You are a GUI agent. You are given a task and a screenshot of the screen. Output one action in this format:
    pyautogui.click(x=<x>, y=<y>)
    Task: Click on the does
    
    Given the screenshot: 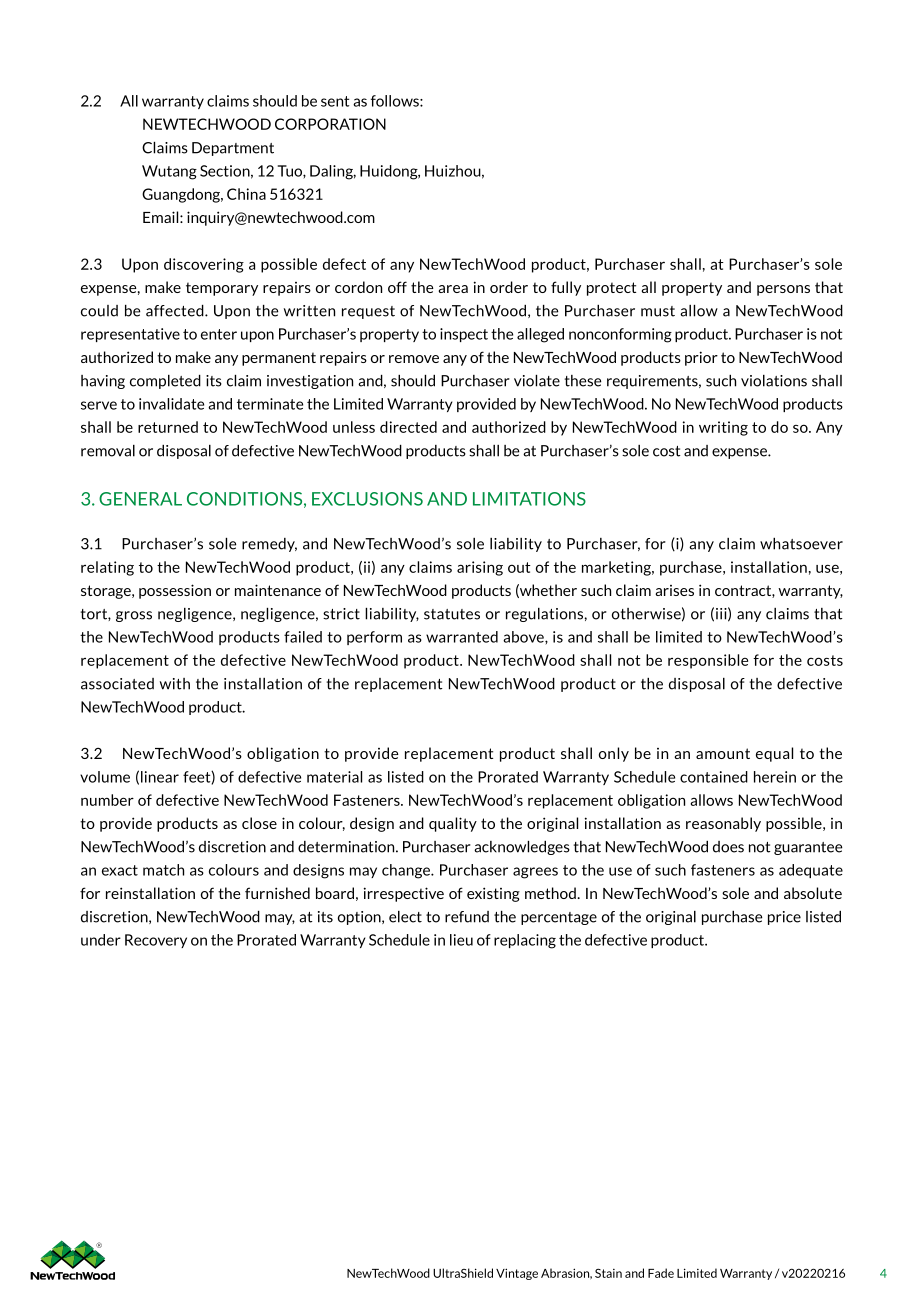 What is the action you would take?
    pyautogui.click(x=728, y=847)
